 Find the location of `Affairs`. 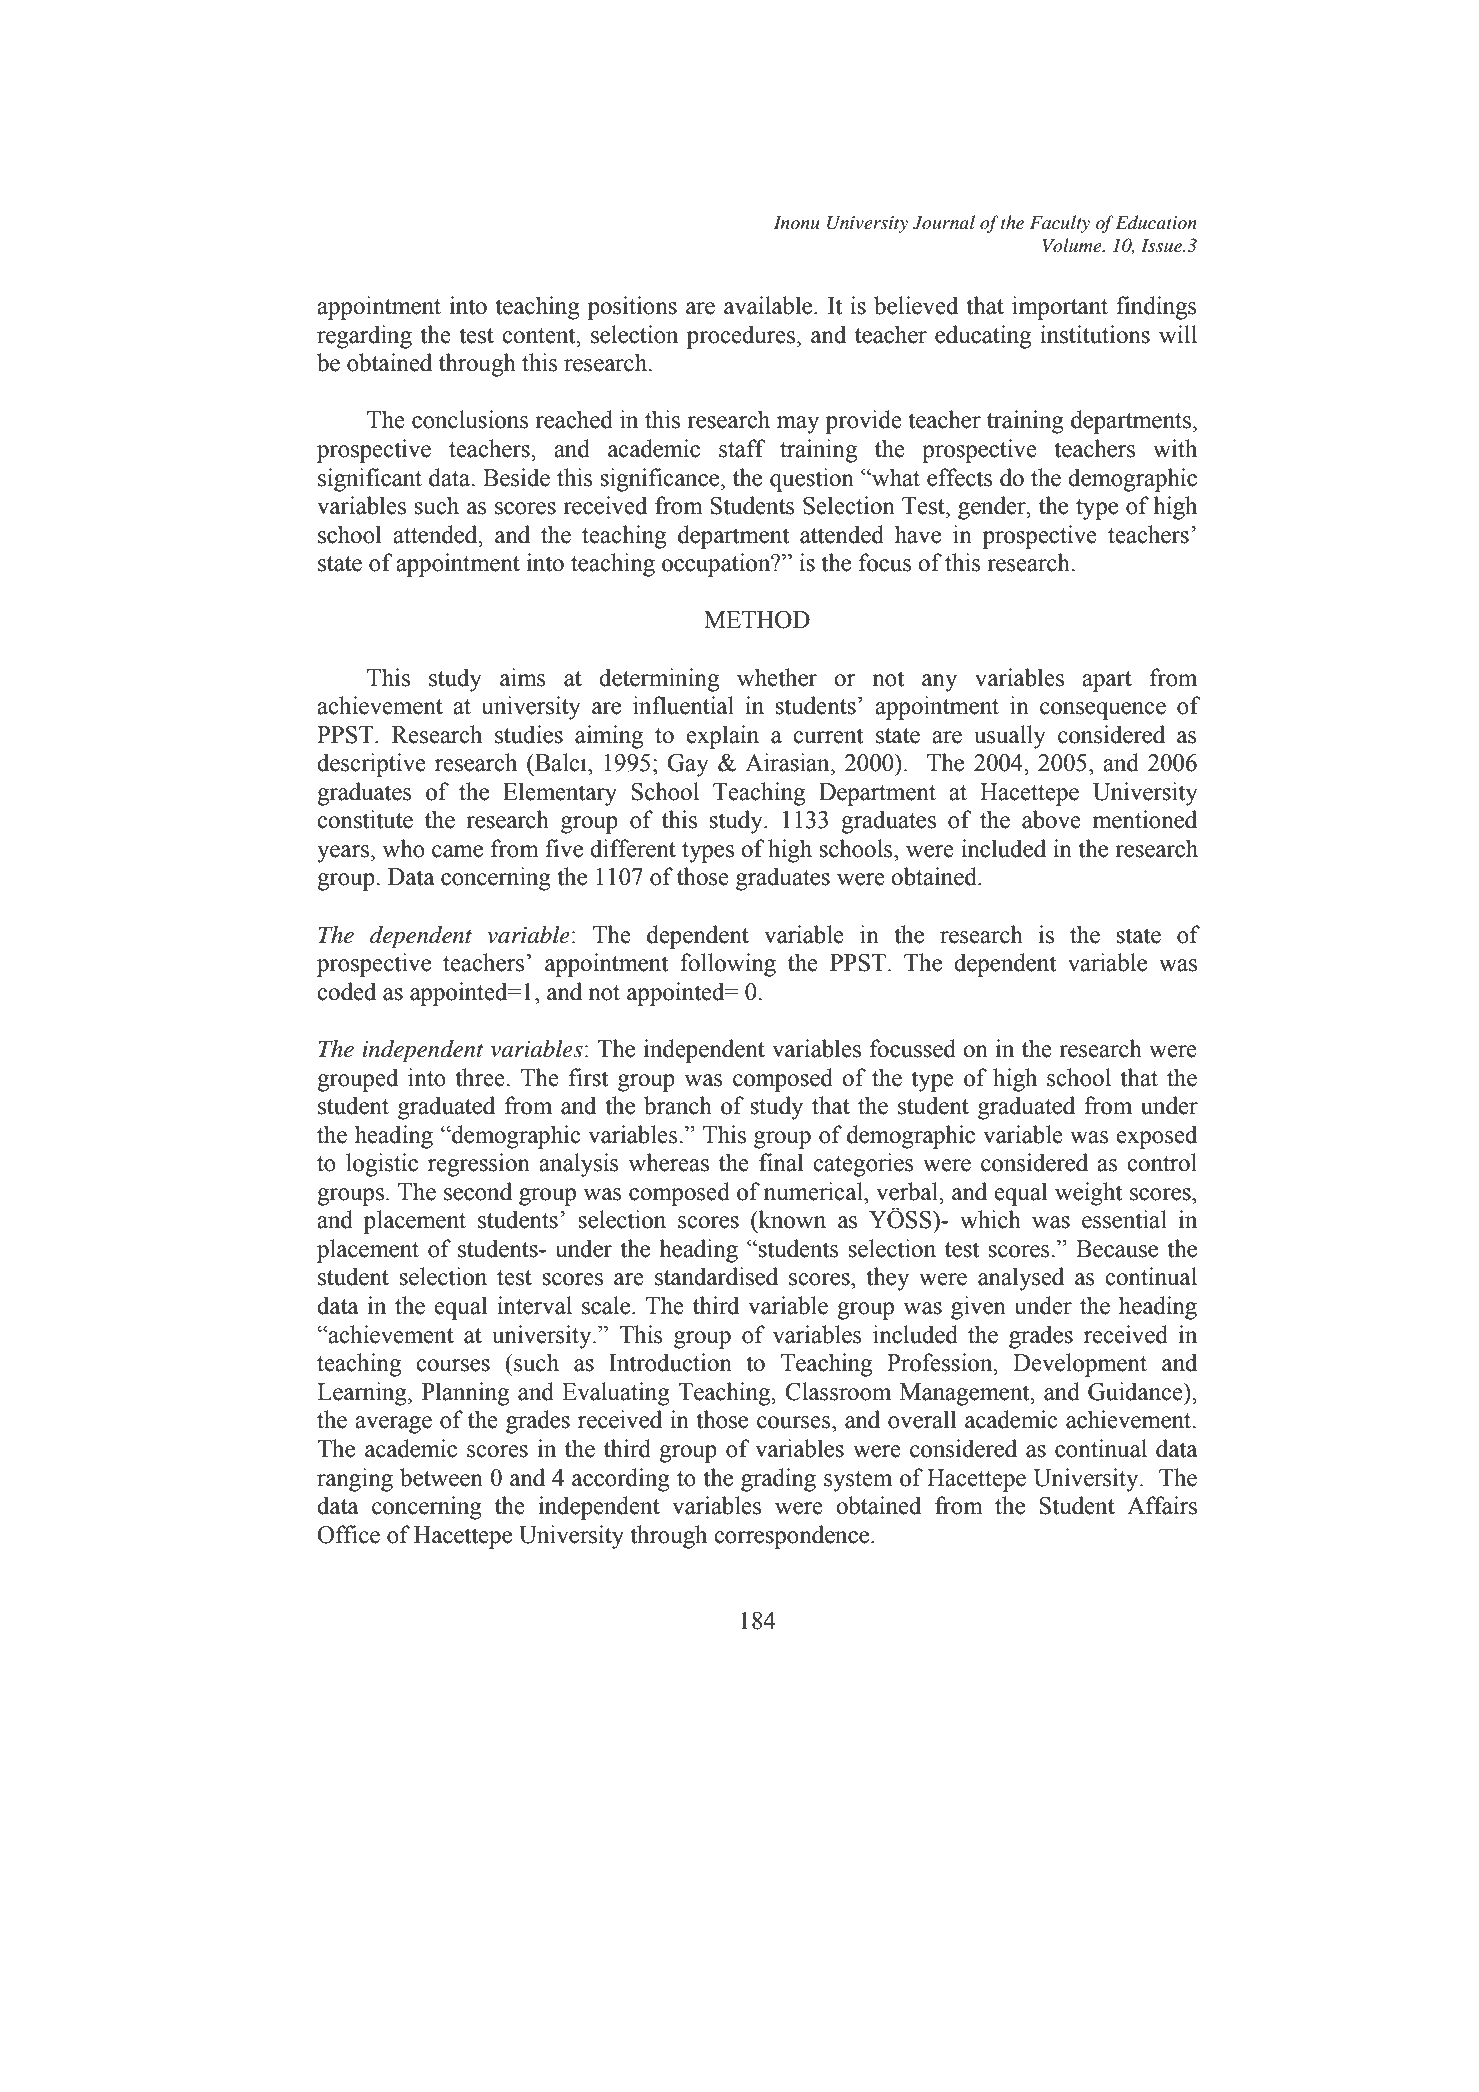

Affairs is located at coordinates (1162, 1505).
